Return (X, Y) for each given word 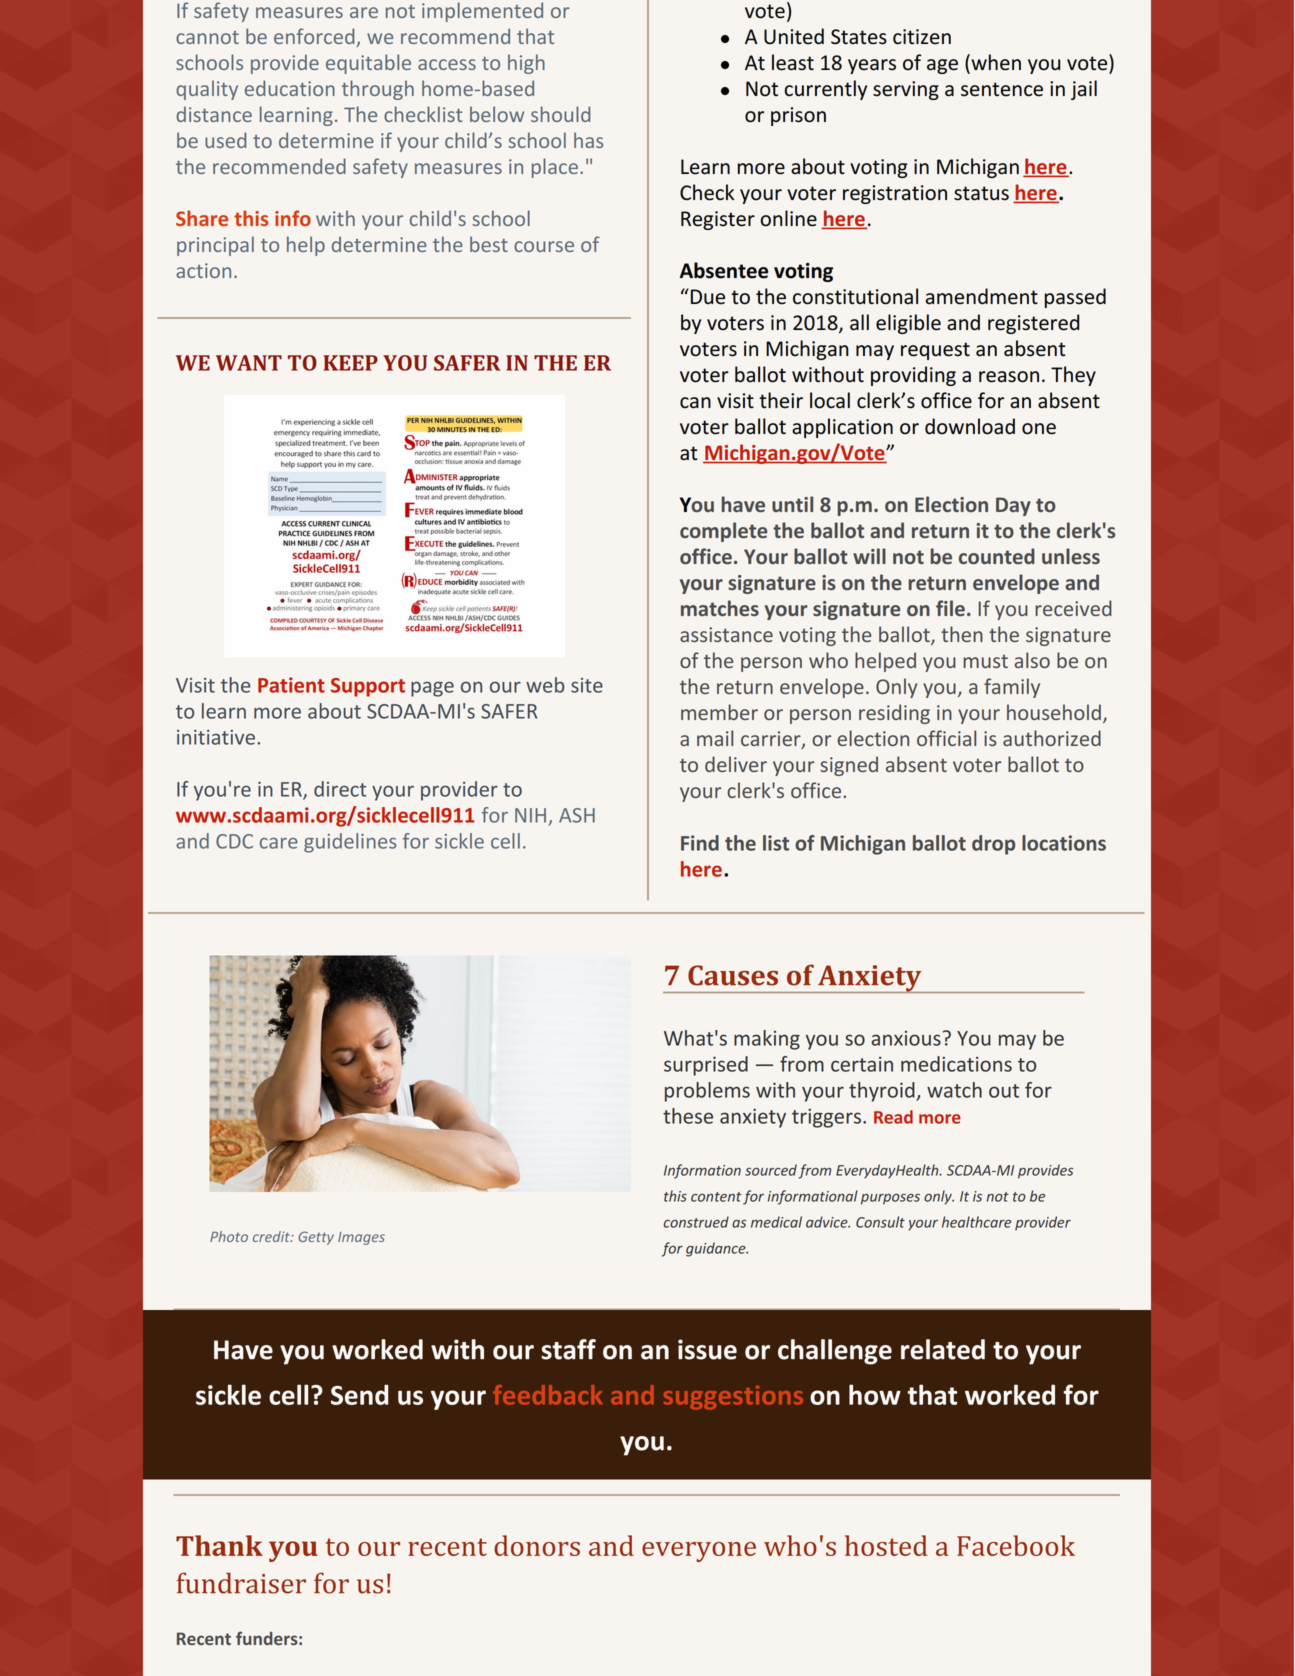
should (560, 114)
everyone (699, 1552)
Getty (316, 1238)
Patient (291, 685)
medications (956, 1064)
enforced (315, 37)
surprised (706, 1066)
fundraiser (241, 1583)
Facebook (1016, 1545)
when (995, 63)
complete (723, 532)
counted (997, 556)
